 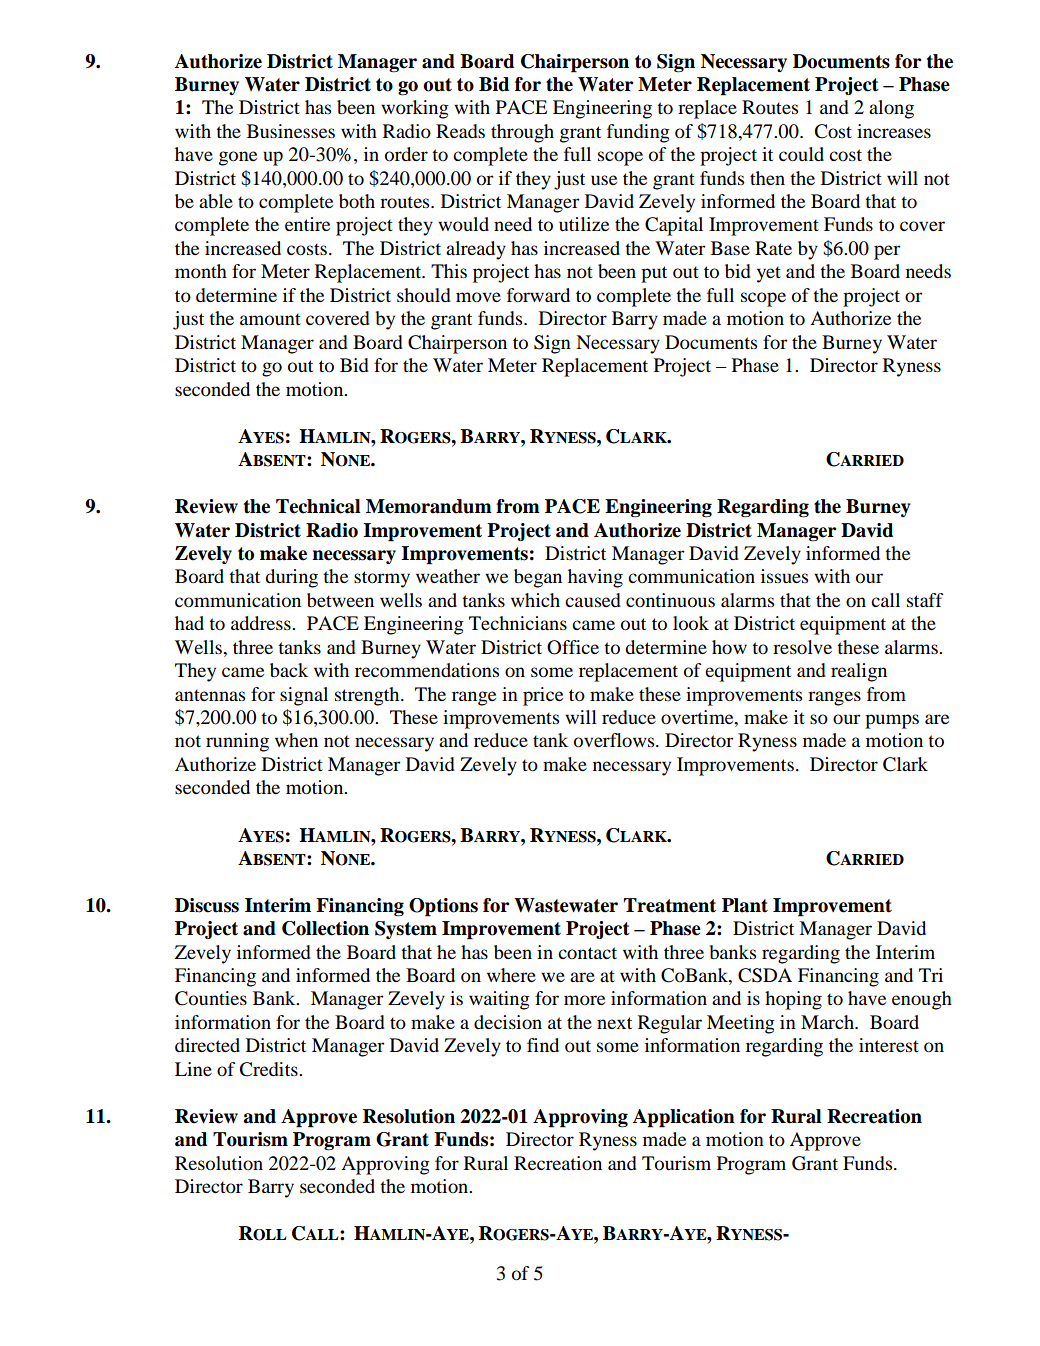 What do you see at coordinates (522, 133) in the page?
I see `through` at bounding box center [522, 133].
